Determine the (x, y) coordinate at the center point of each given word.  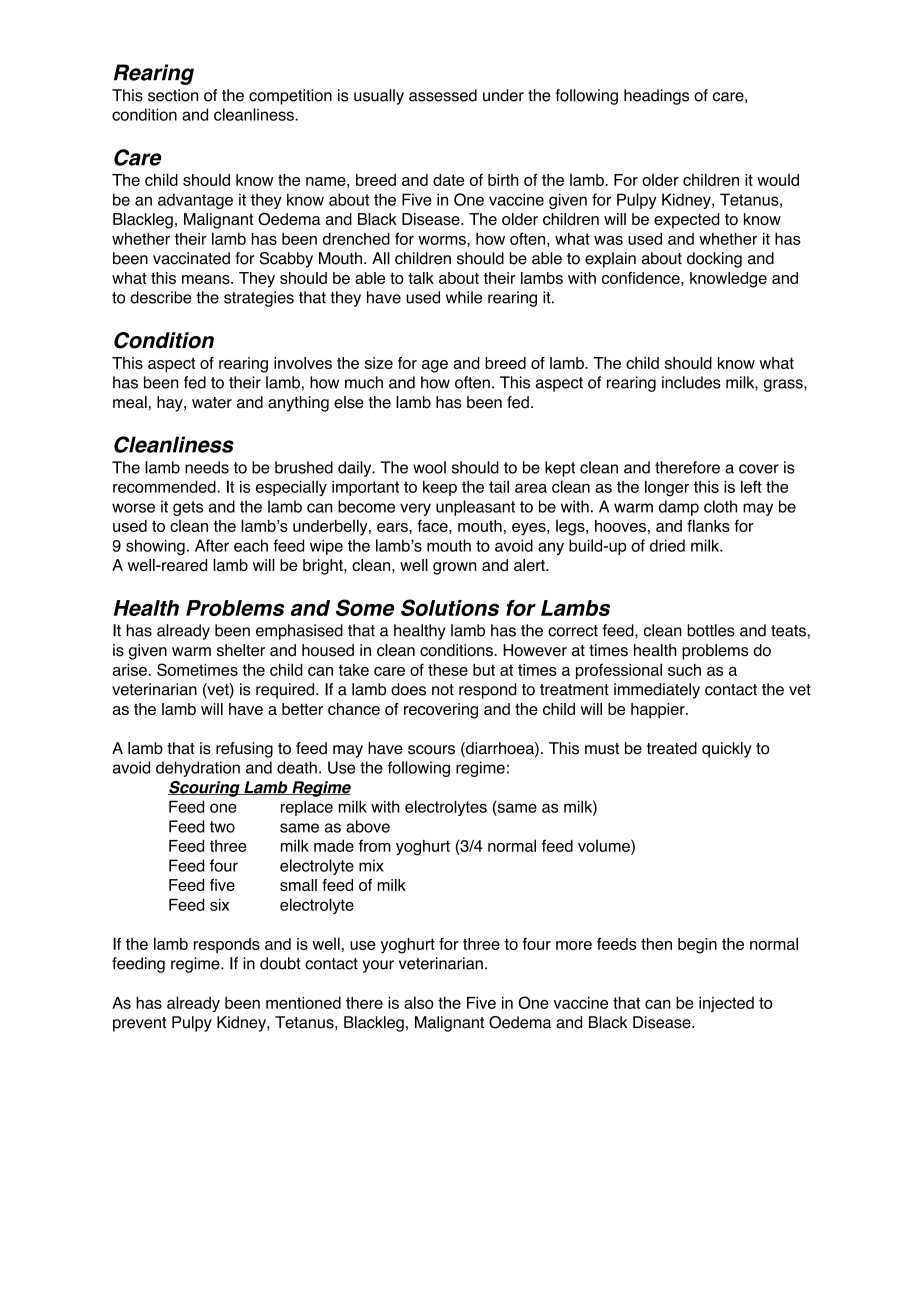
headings (656, 97)
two (222, 827)
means (207, 279)
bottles (711, 630)
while (464, 297)
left (751, 486)
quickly (727, 750)
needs (207, 467)
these (448, 670)
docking (714, 260)
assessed (443, 95)
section (173, 95)
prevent (139, 1024)
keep (440, 488)
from (375, 845)
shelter (241, 650)
